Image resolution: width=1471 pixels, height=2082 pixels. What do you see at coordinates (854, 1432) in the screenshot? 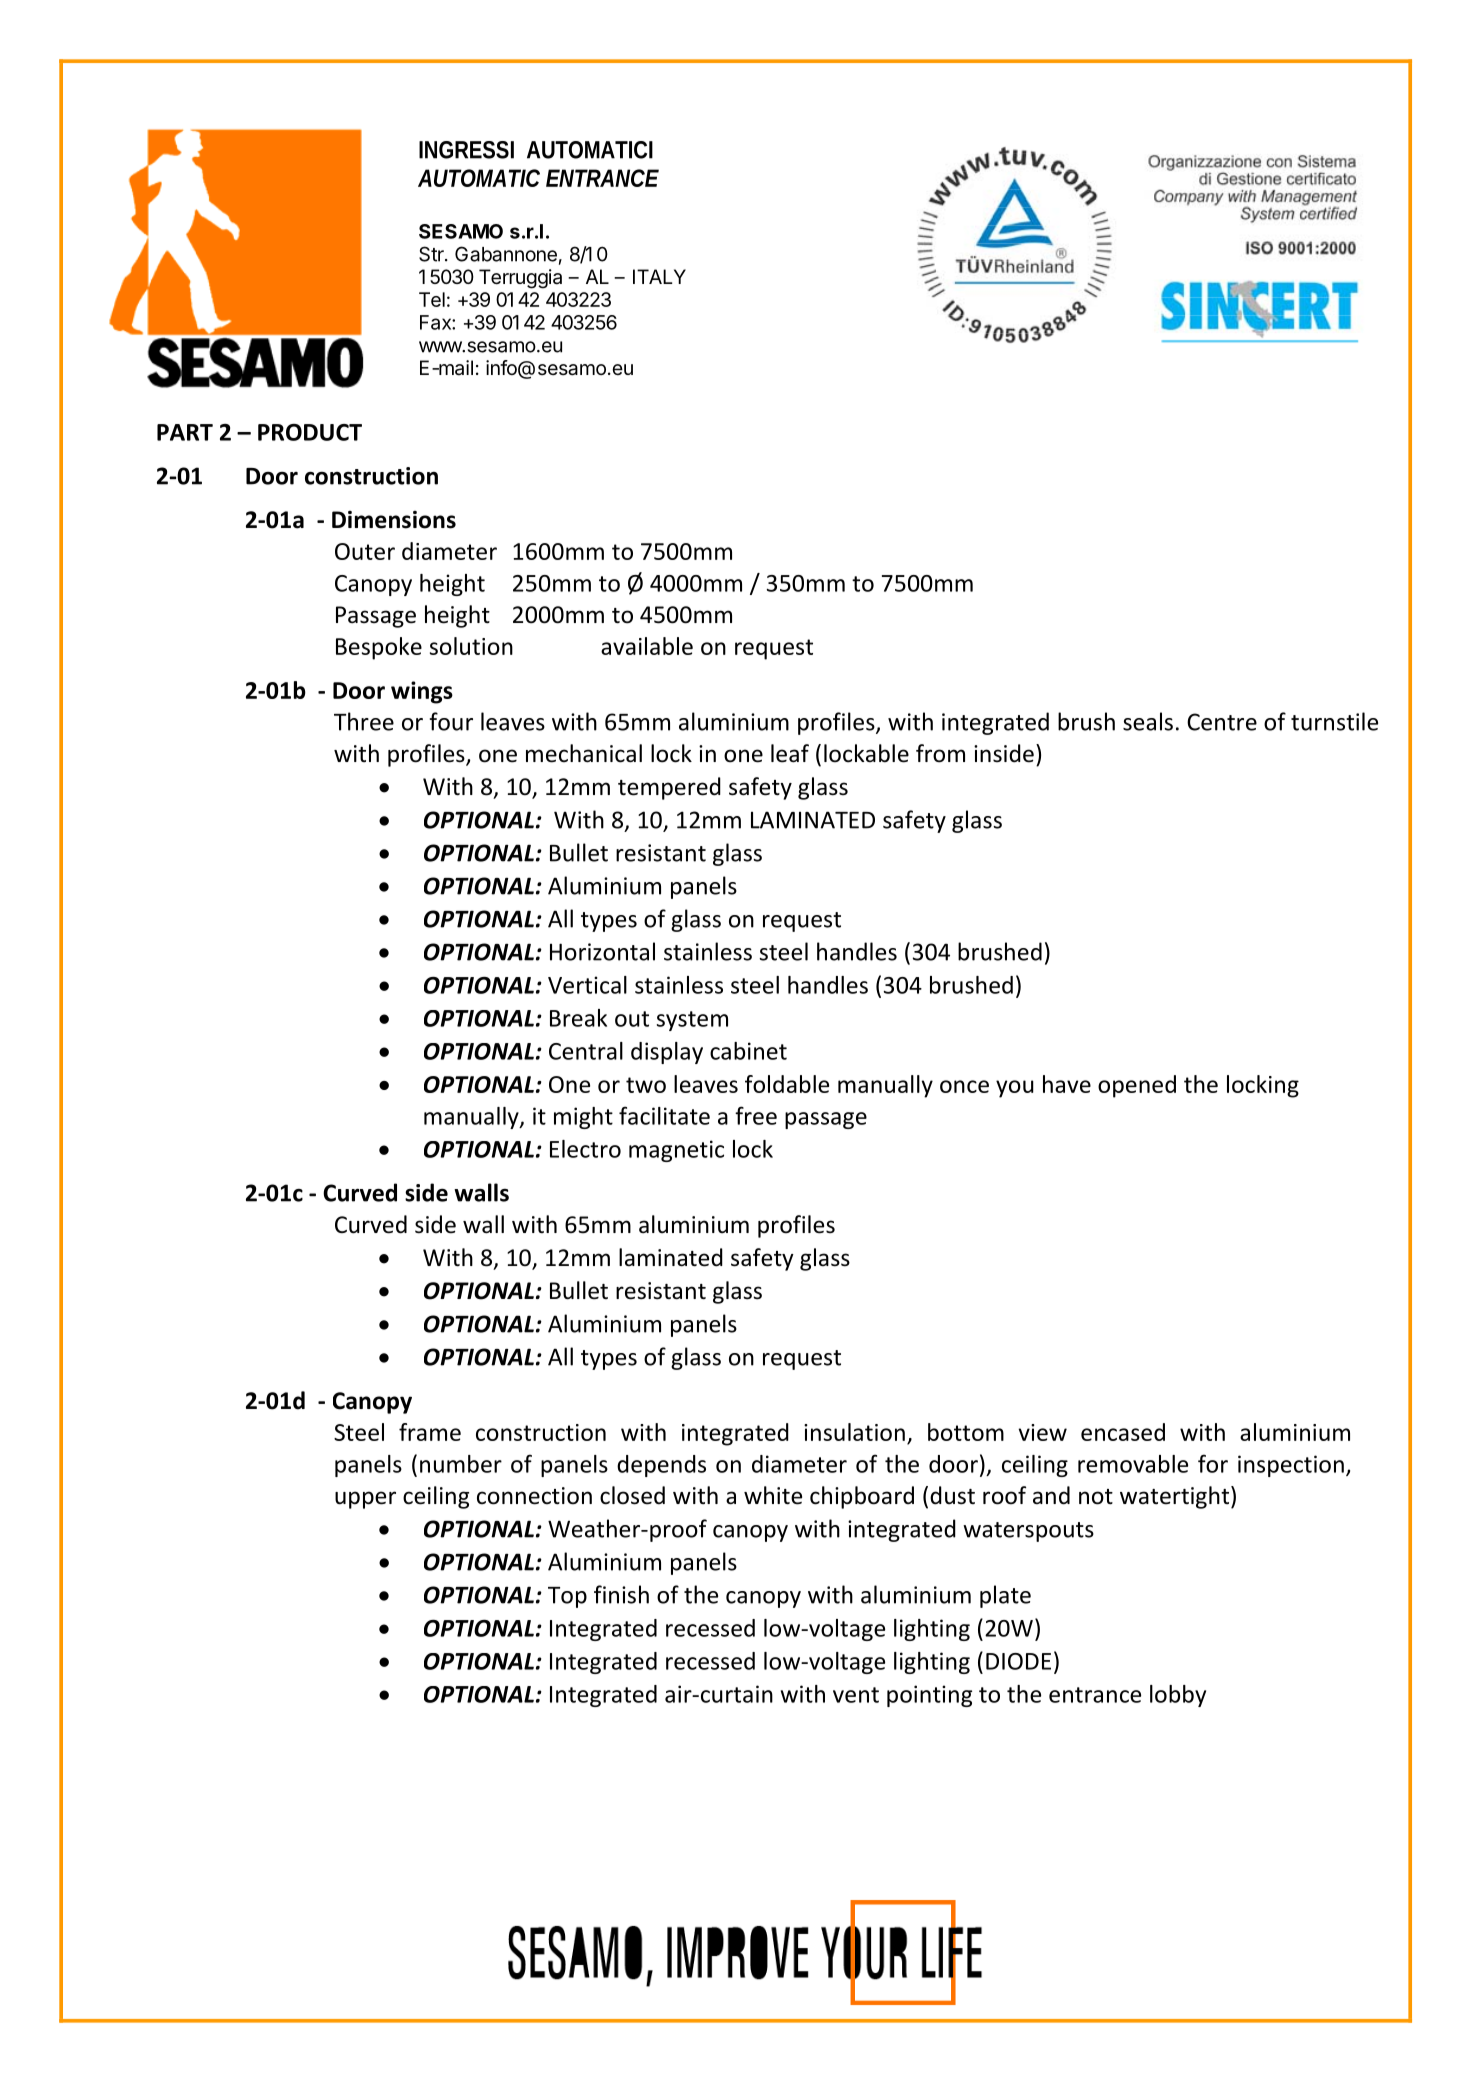
I see `insulation` at bounding box center [854, 1432].
